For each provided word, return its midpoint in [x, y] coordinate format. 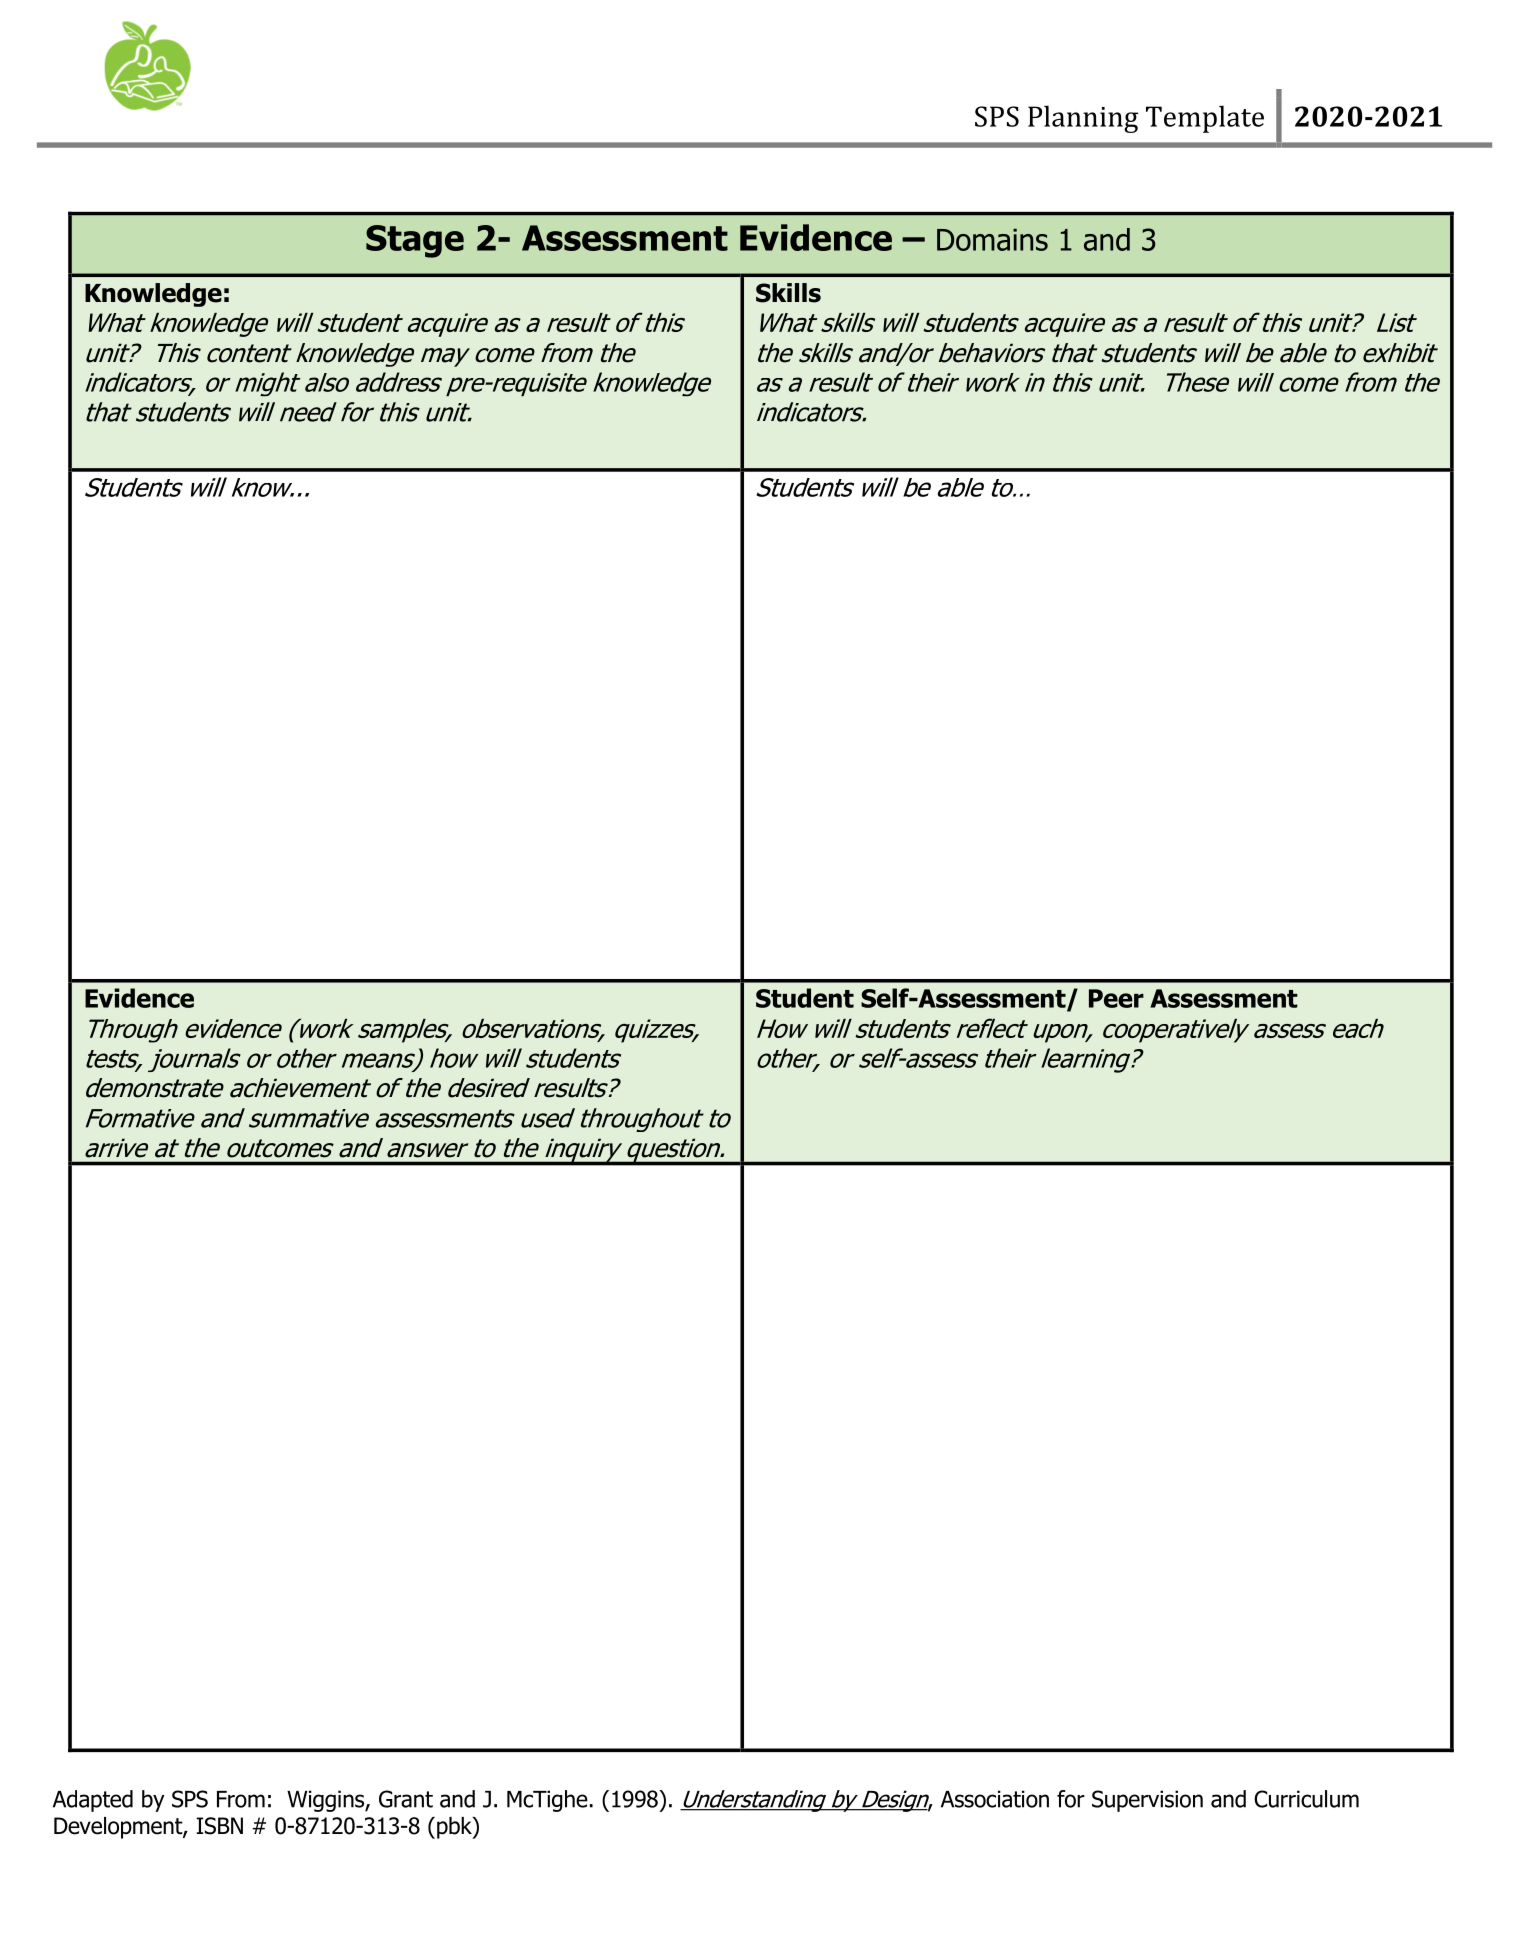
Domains [992, 240]
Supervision [1147, 1801]
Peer [1116, 998]
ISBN [219, 1826]
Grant [406, 1799]
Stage [415, 241]
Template [1205, 119]
